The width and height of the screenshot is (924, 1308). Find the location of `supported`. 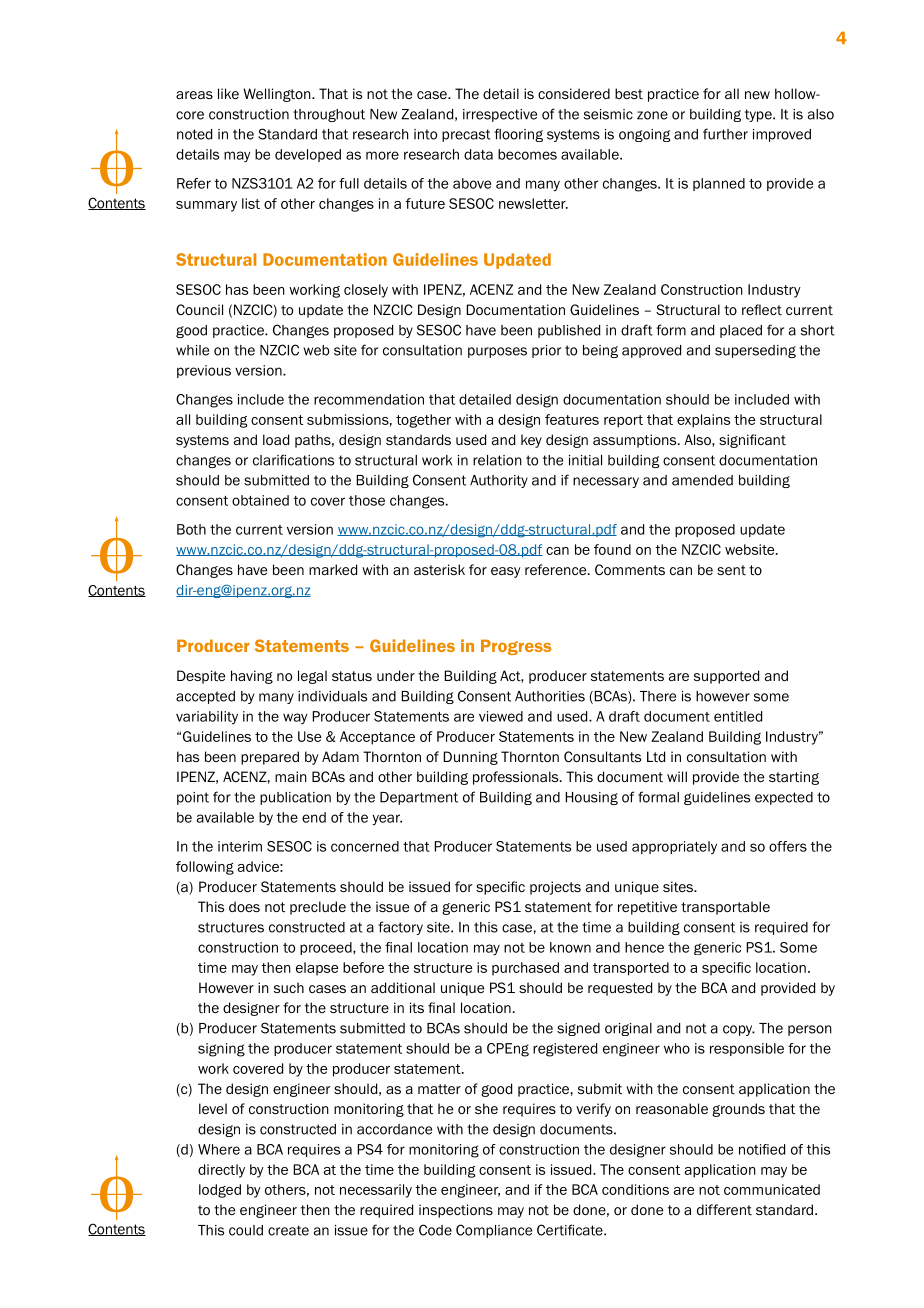

supported is located at coordinates (726, 677).
